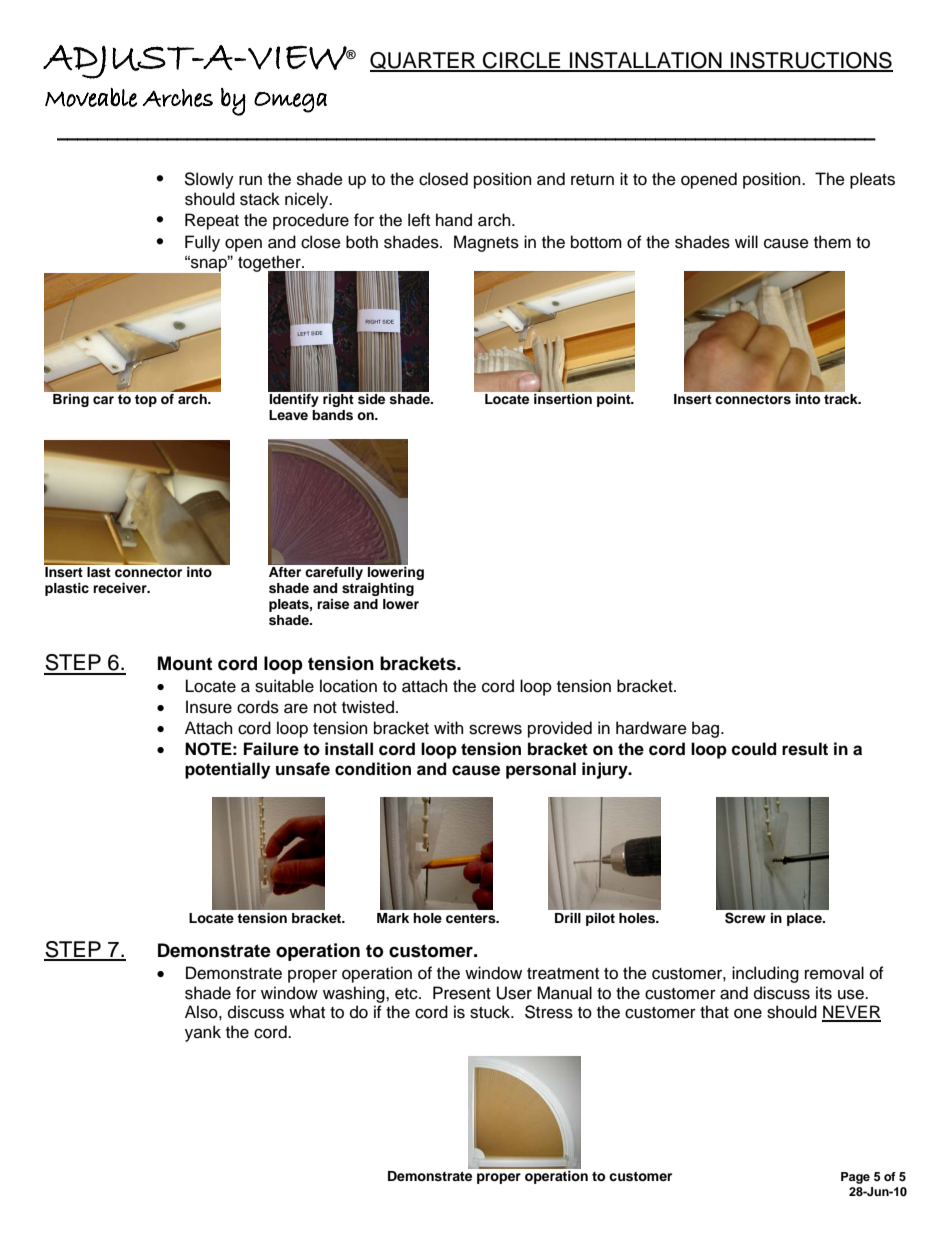  I want to click on centers, so click(472, 918).
